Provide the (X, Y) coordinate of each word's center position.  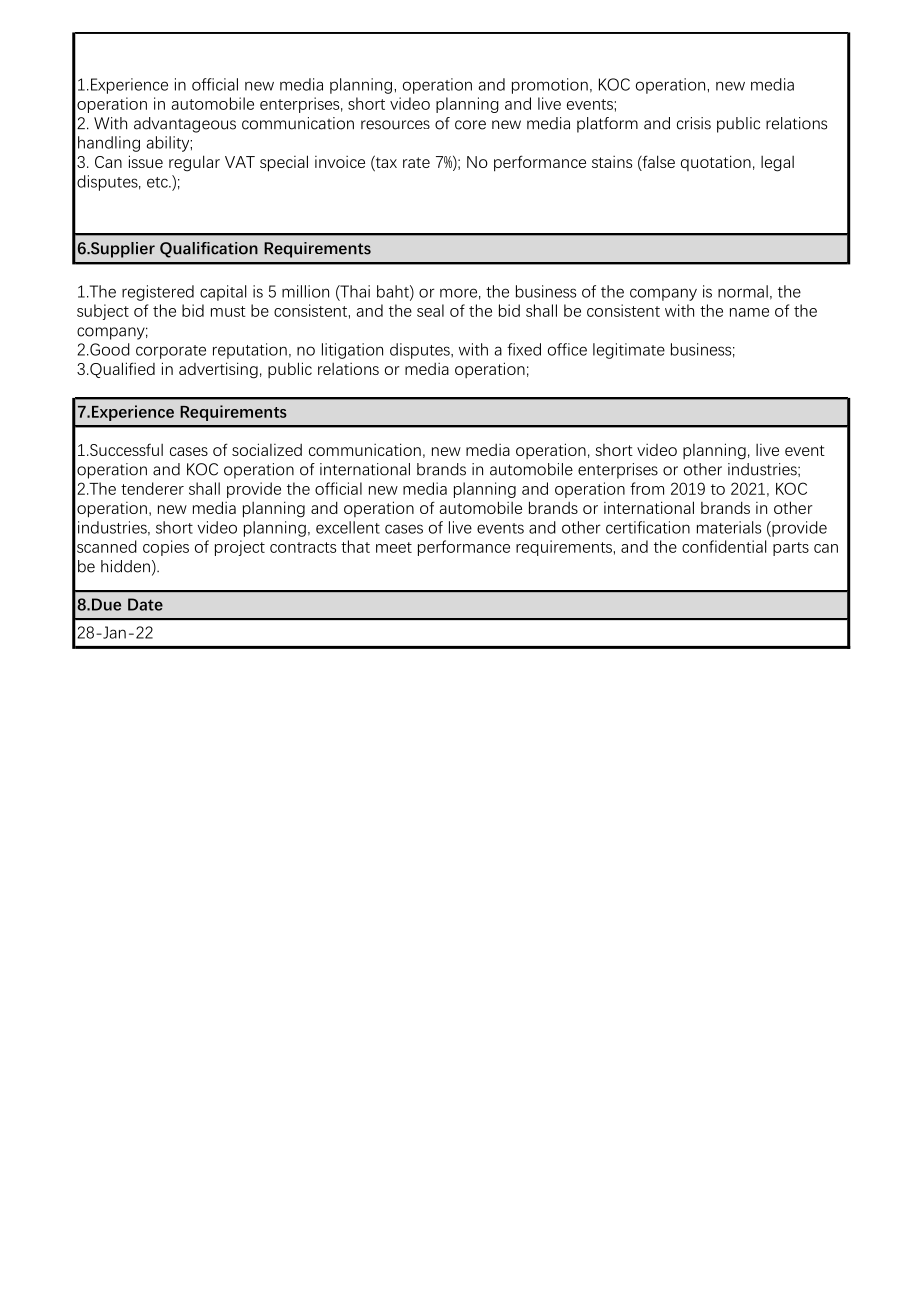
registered (158, 293)
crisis (694, 123)
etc (158, 182)
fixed (524, 349)
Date (145, 604)
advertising (218, 370)
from (647, 488)
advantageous (185, 125)
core (470, 125)
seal (430, 310)
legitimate (629, 351)
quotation (716, 163)
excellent (348, 527)
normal (743, 291)
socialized (267, 449)
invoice (340, 162)
